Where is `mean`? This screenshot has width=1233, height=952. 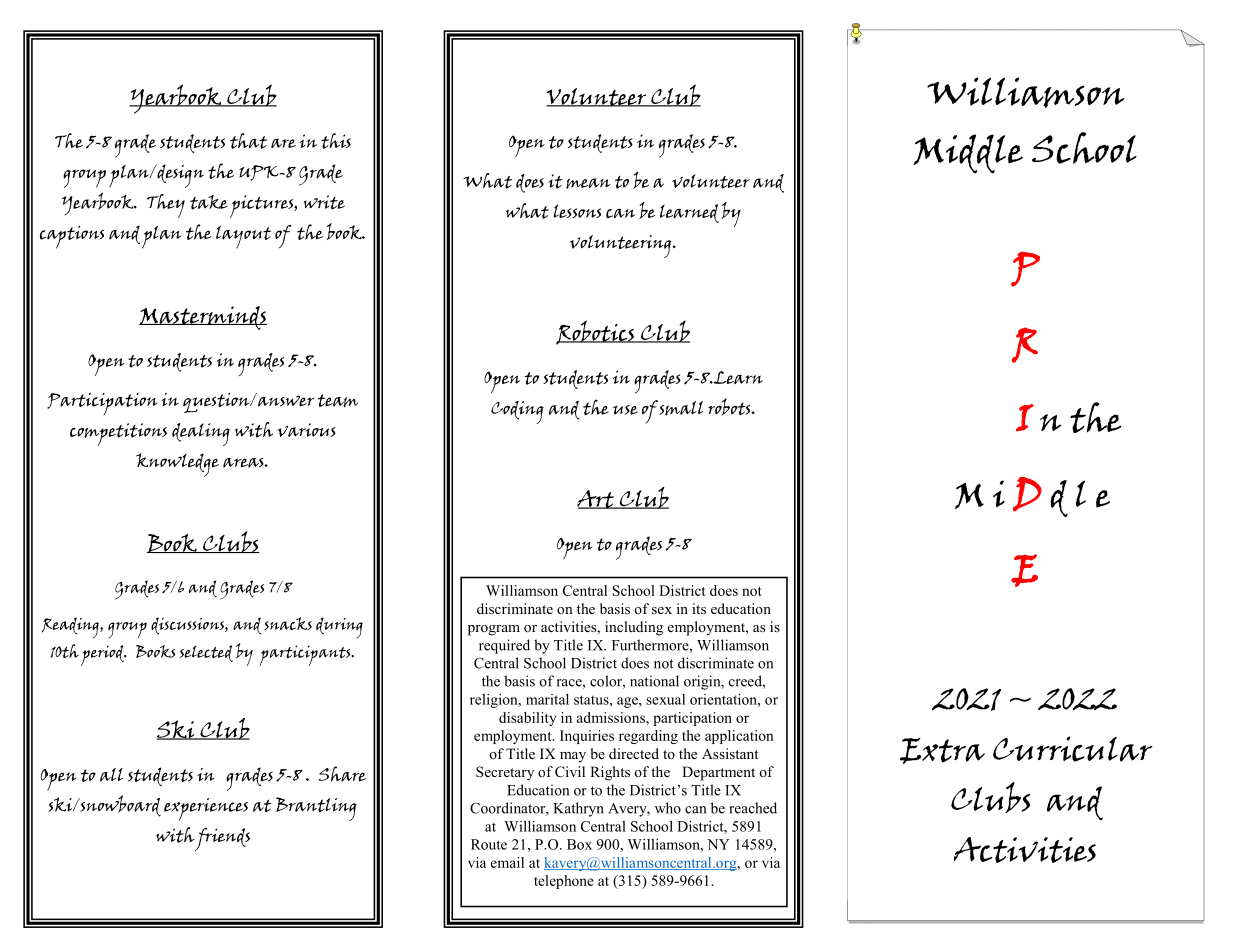
mean is located at coordinates (588, 183).
